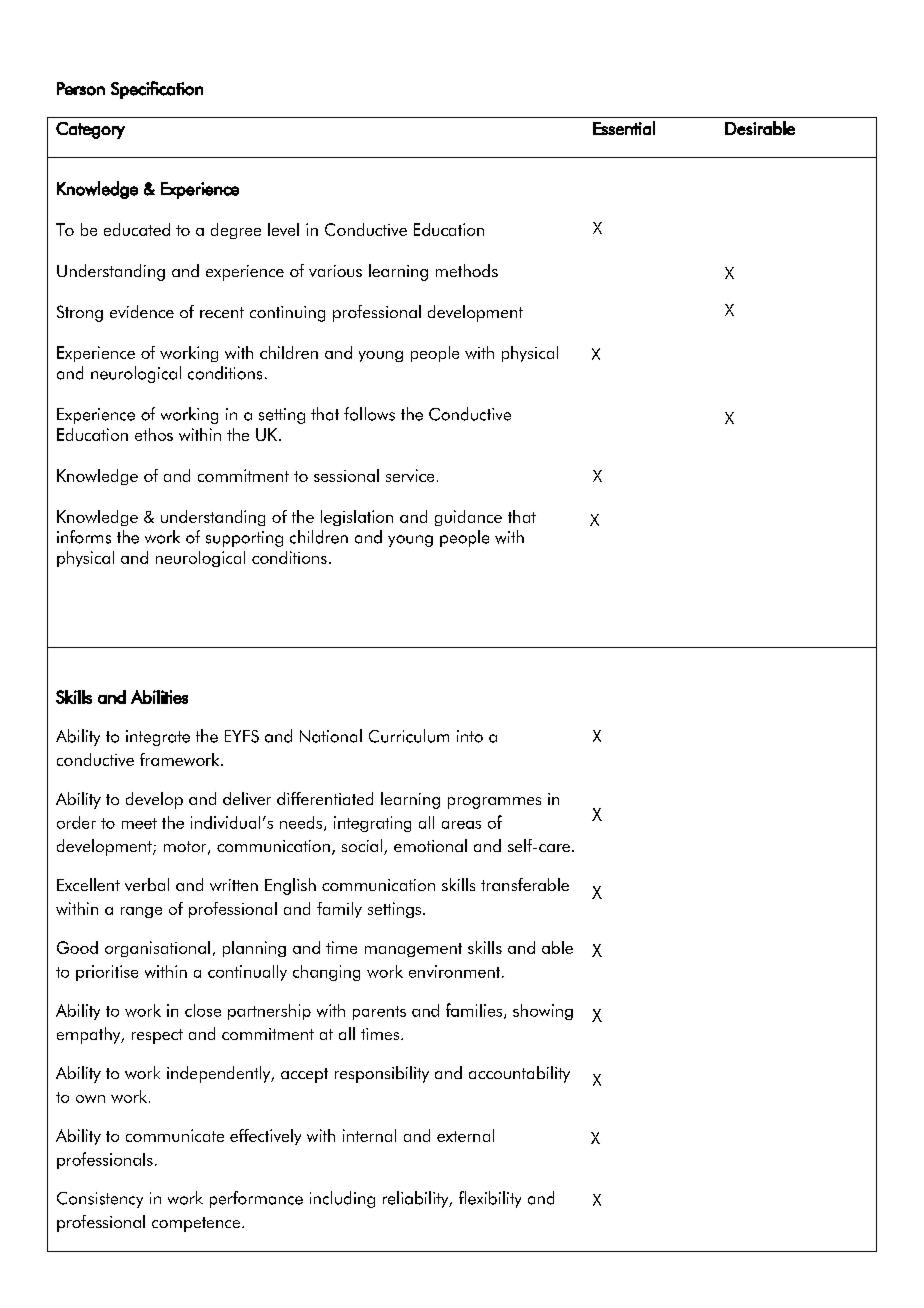 Image resolution: width=924 pixels, height=1308 pixels. What do you see at coordinates (283, 229) in the screenshot?
I see `level` at bounding box center [283, 229].
